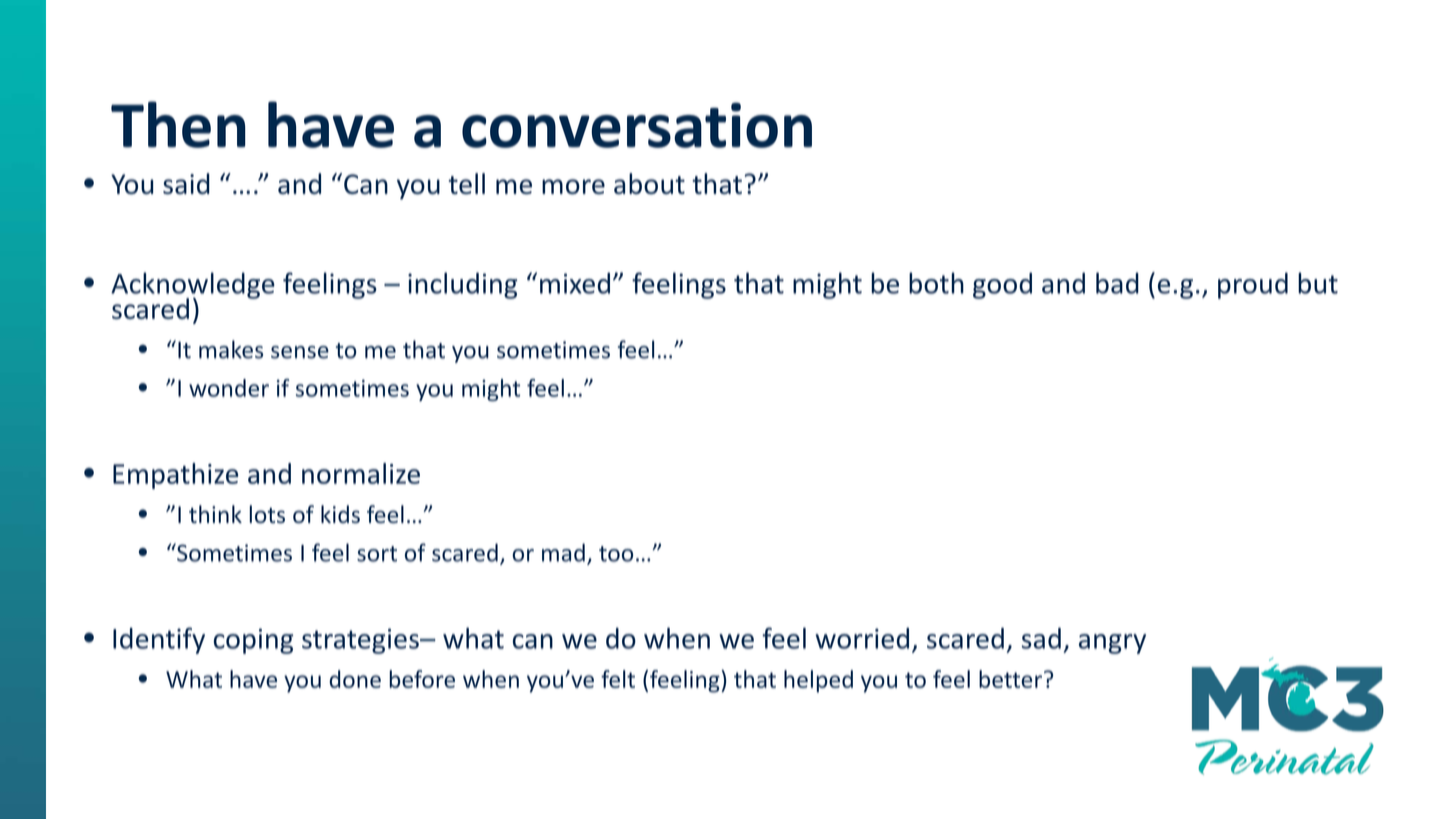  What do you see at coordinates (1112, 644) in the screenshot?
I see `angry` at bounding box center [1112, 644].
